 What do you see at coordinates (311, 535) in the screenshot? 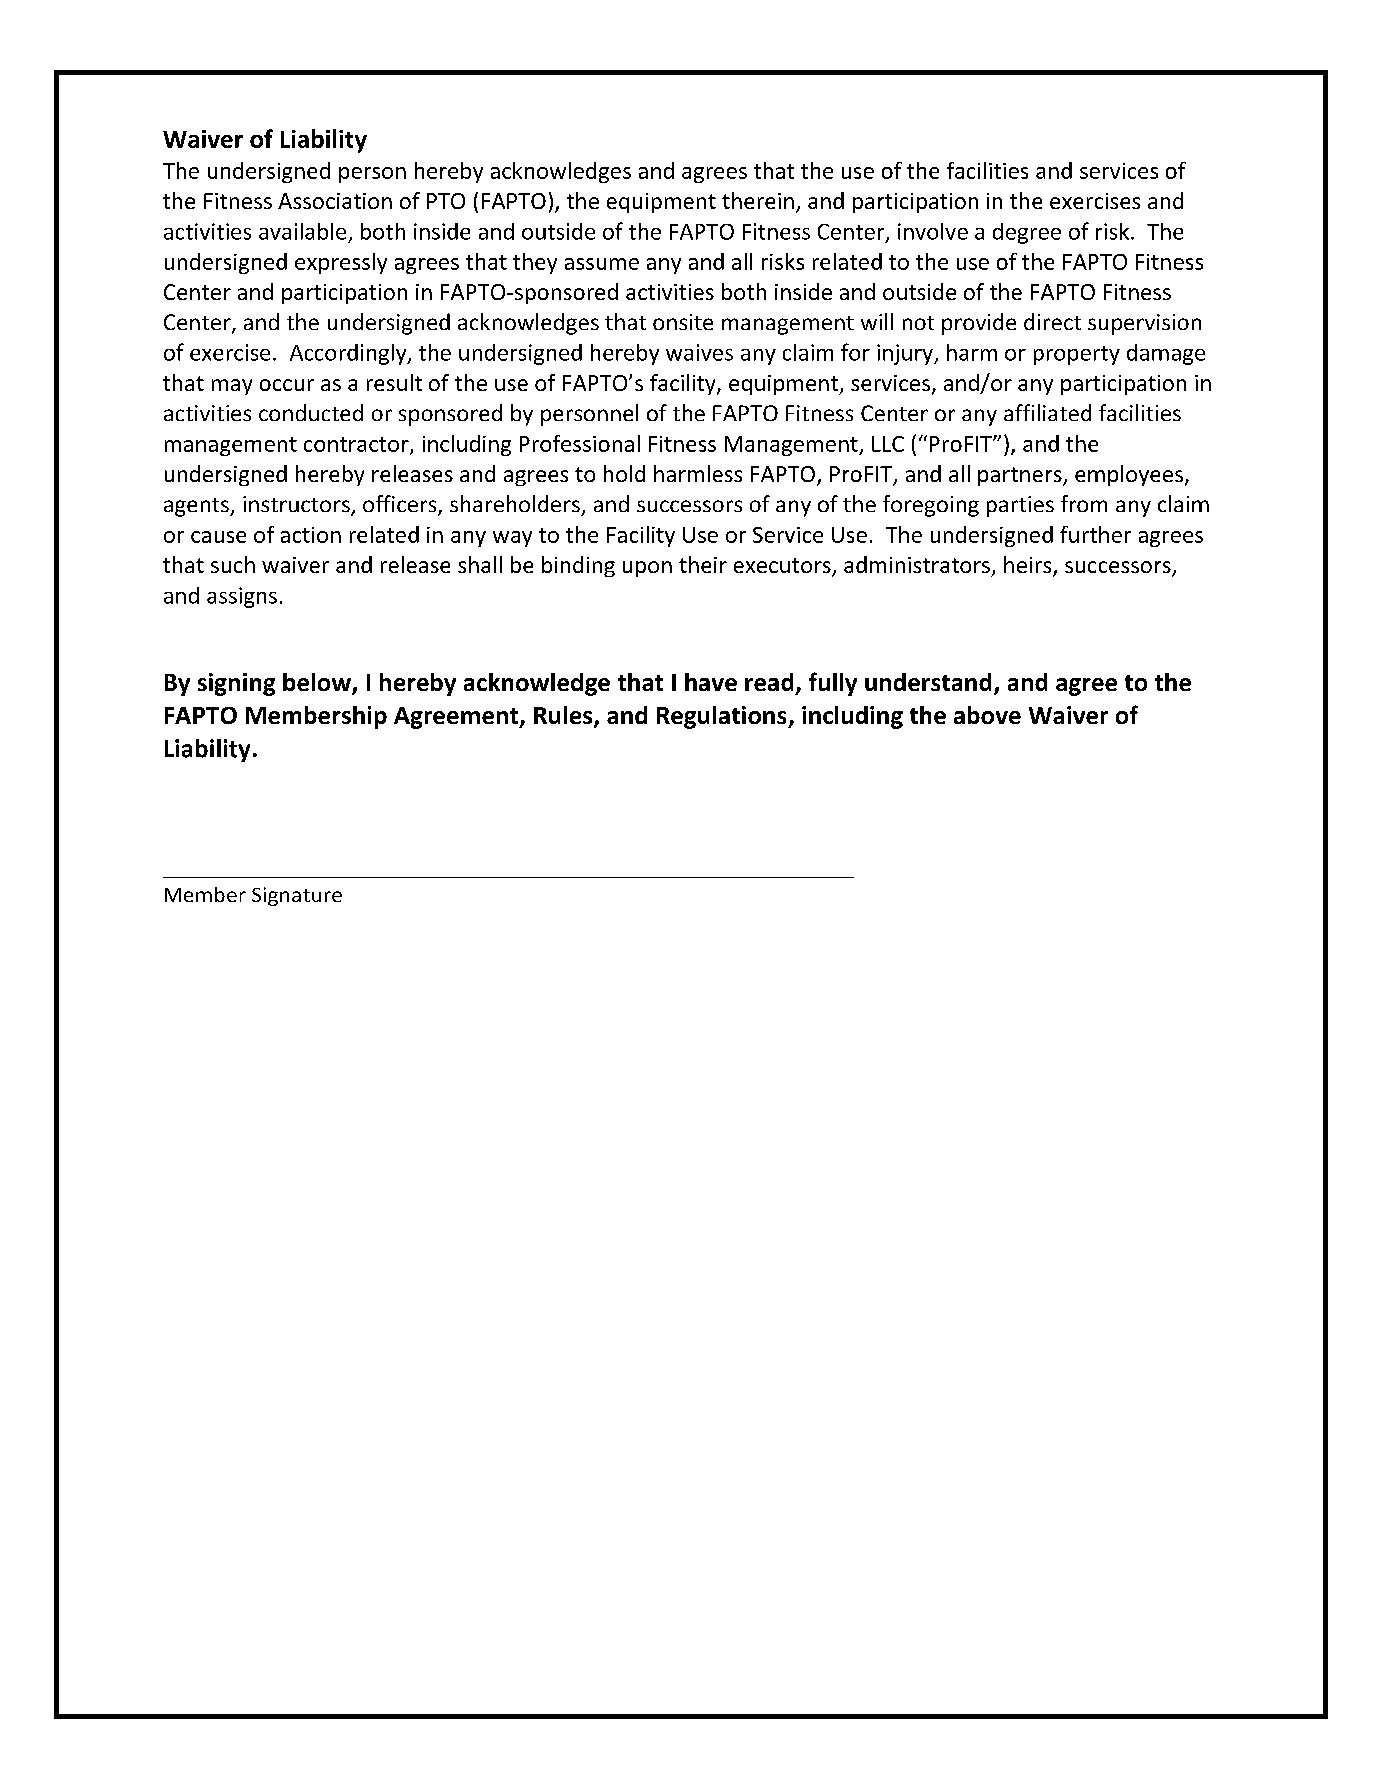
I see `action` at bounding box center [311, 535].
